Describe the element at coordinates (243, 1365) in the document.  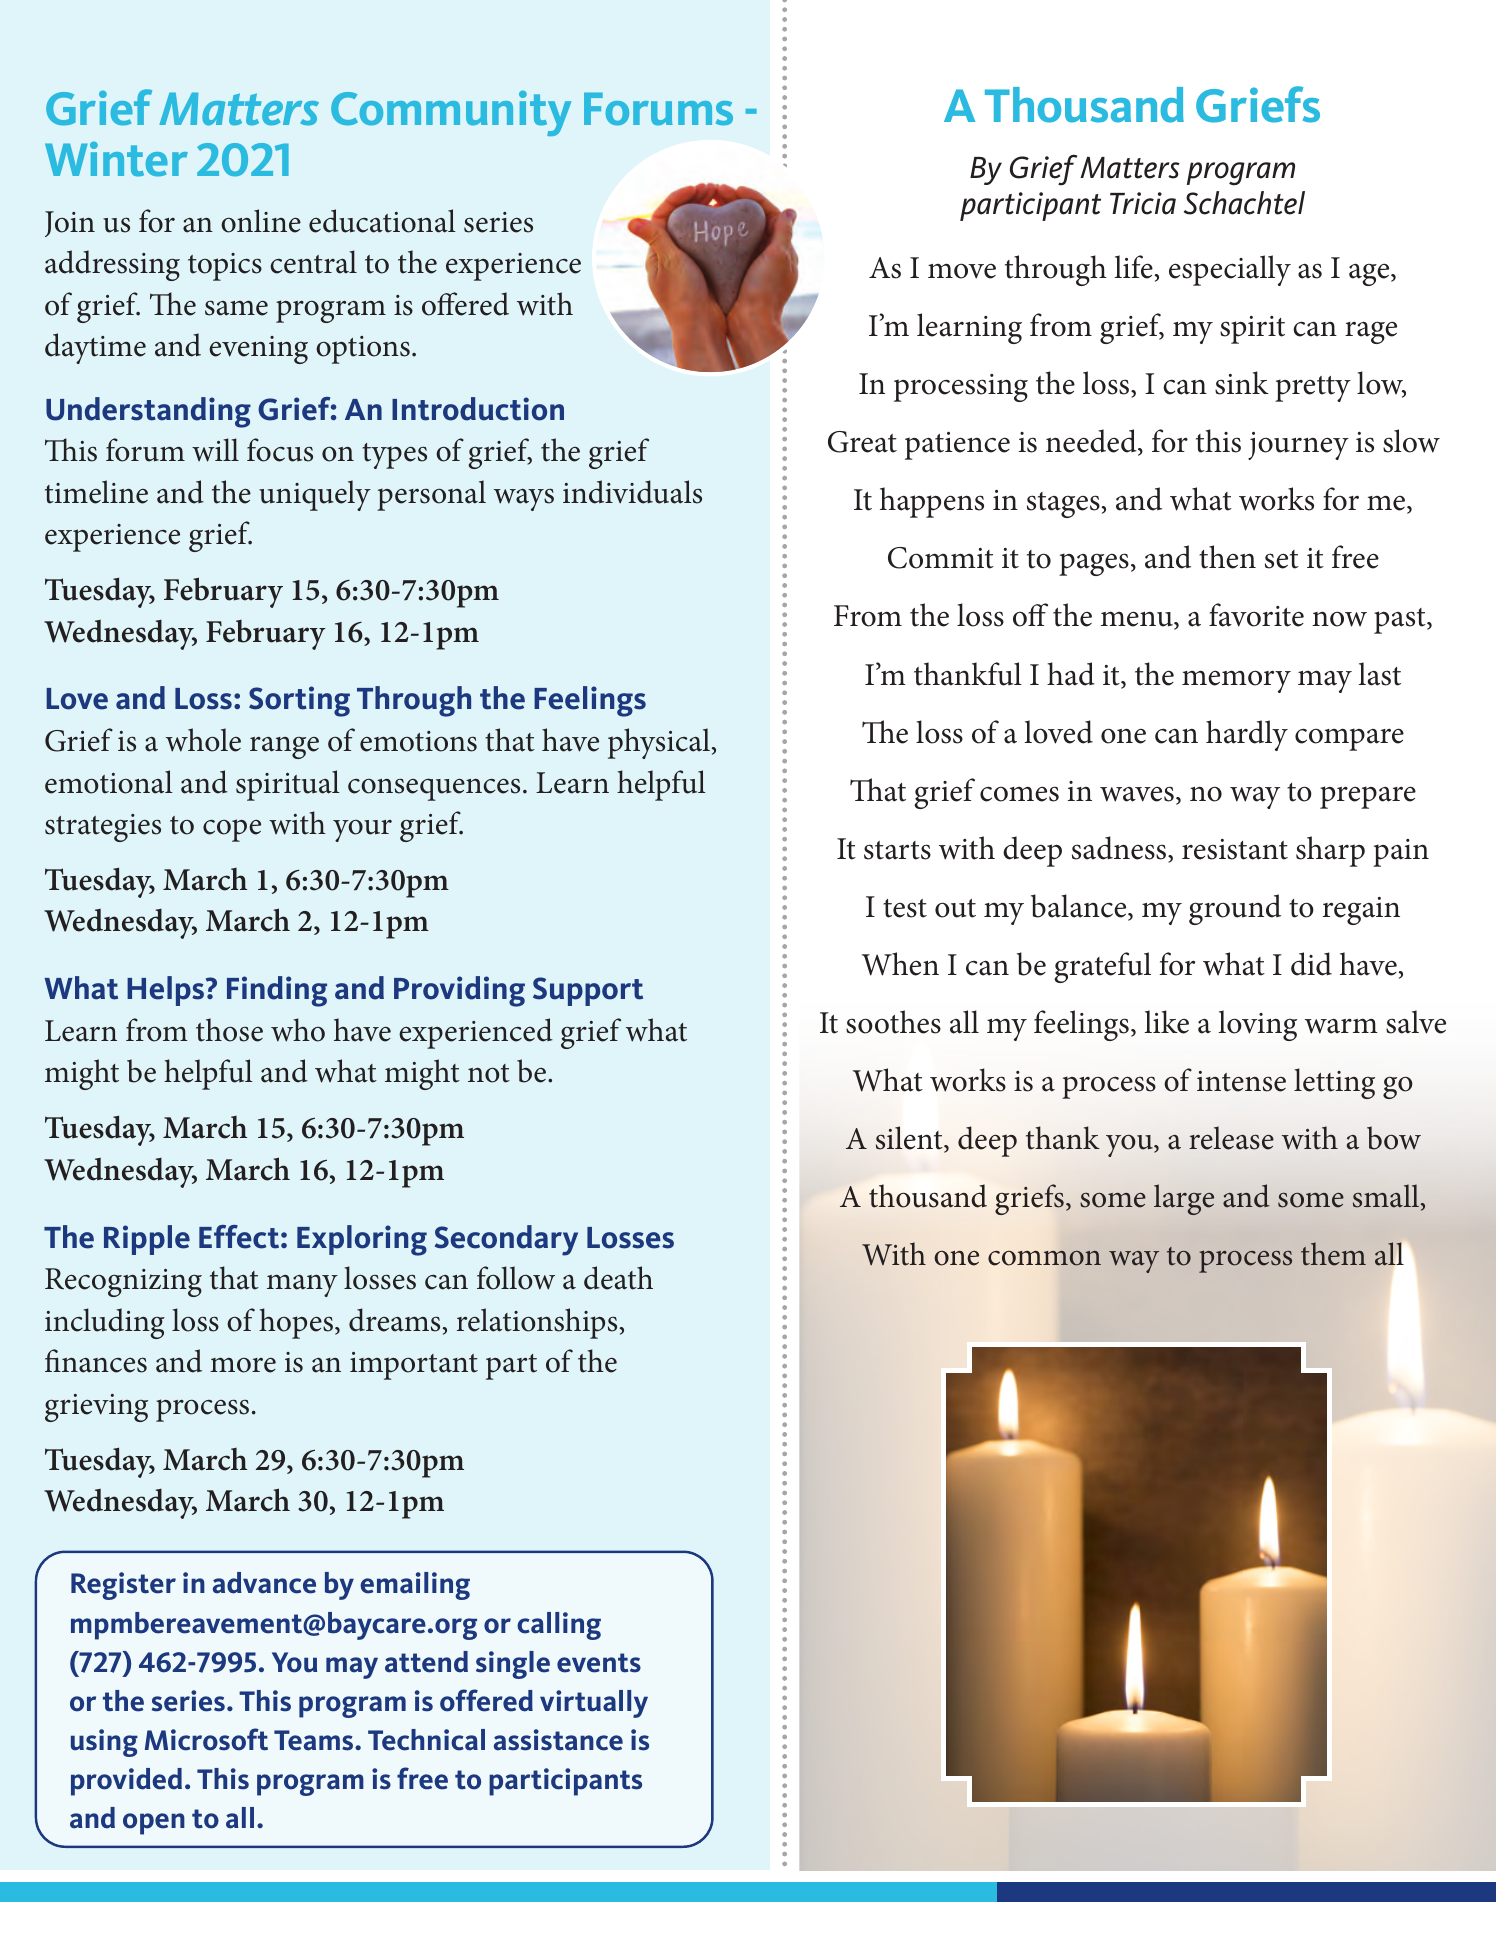
I see `more` at that location.
